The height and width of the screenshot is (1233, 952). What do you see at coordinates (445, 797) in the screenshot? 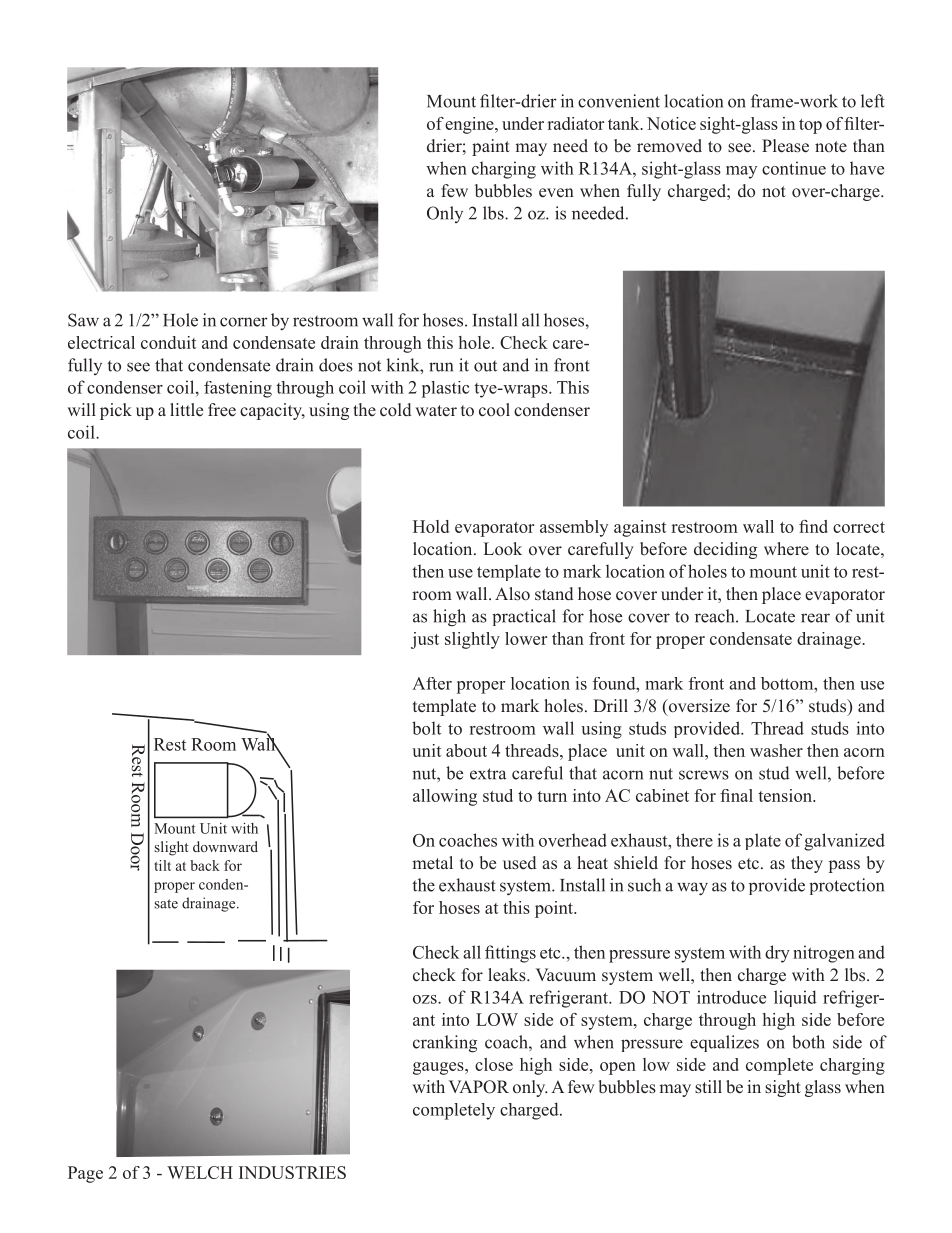
I see `allowing` at bounding box center [445, 797].
